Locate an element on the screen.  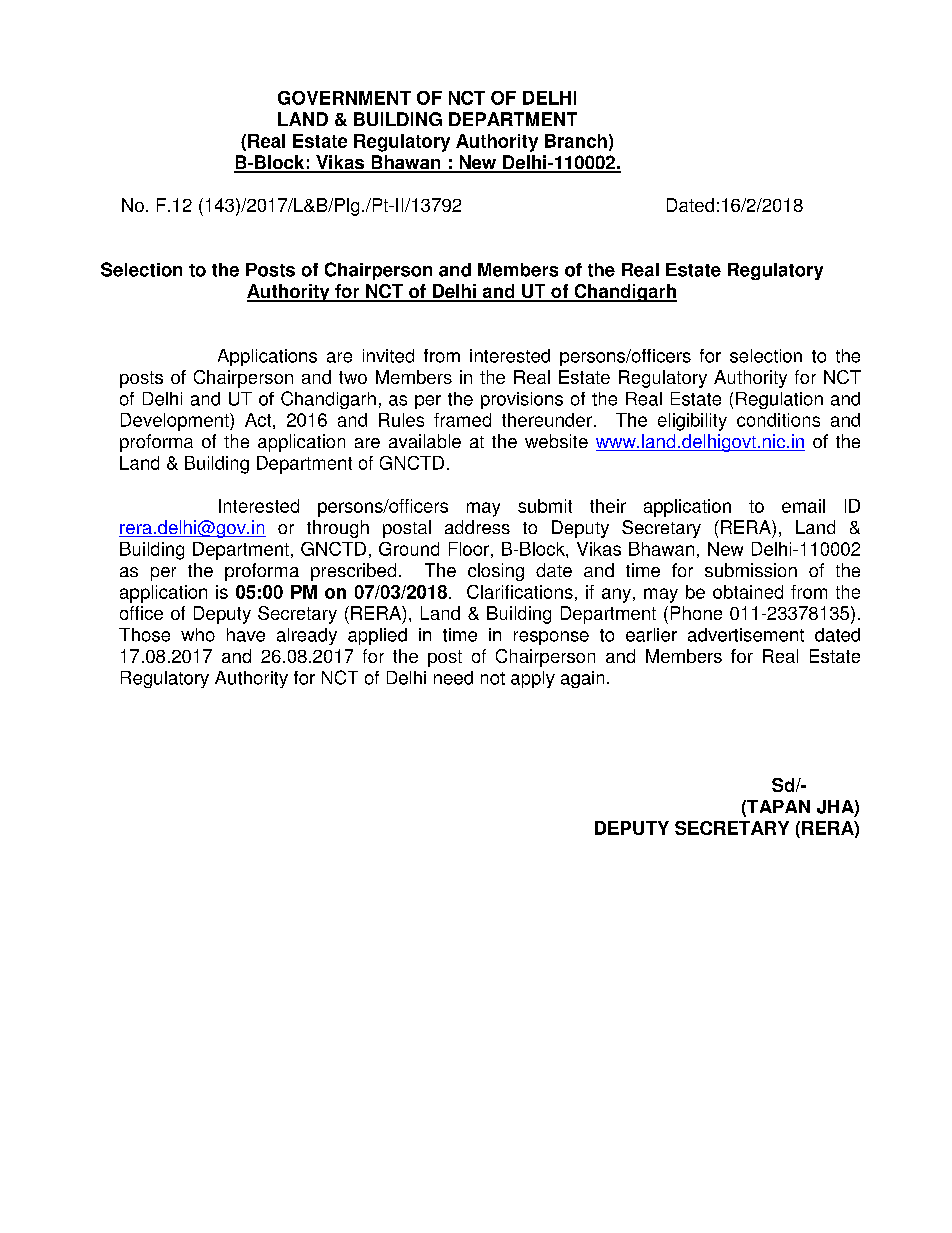
have is located at coordinates (246, 635).
